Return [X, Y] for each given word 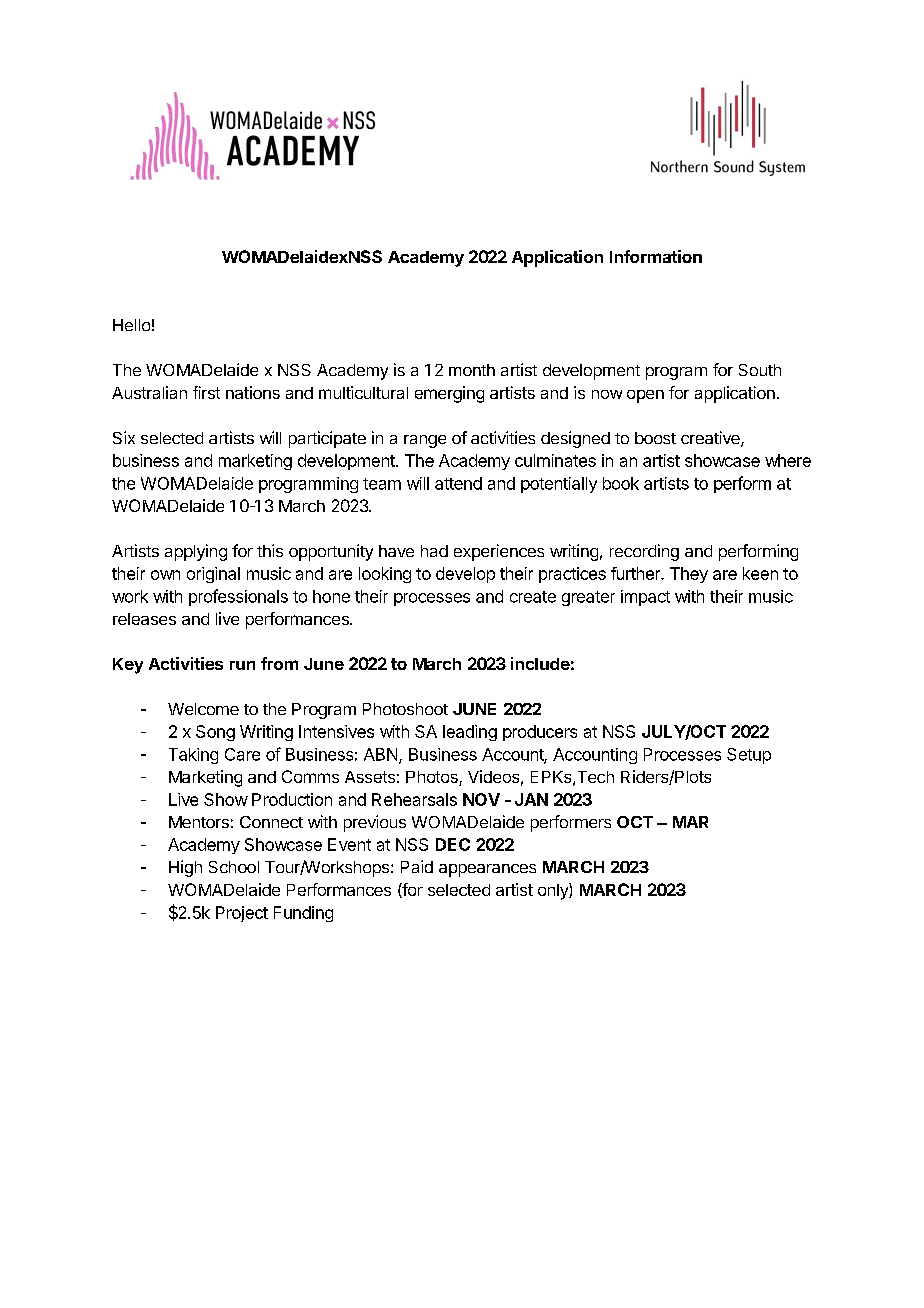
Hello [131, 325]
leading [470, 733]
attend [458, 483]
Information [656, 256]
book [621, 483]
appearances [487, 870]
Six [124, 437]
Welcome [203, 709]
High [185, 868]
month [472, 370]
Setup [749, 756]
